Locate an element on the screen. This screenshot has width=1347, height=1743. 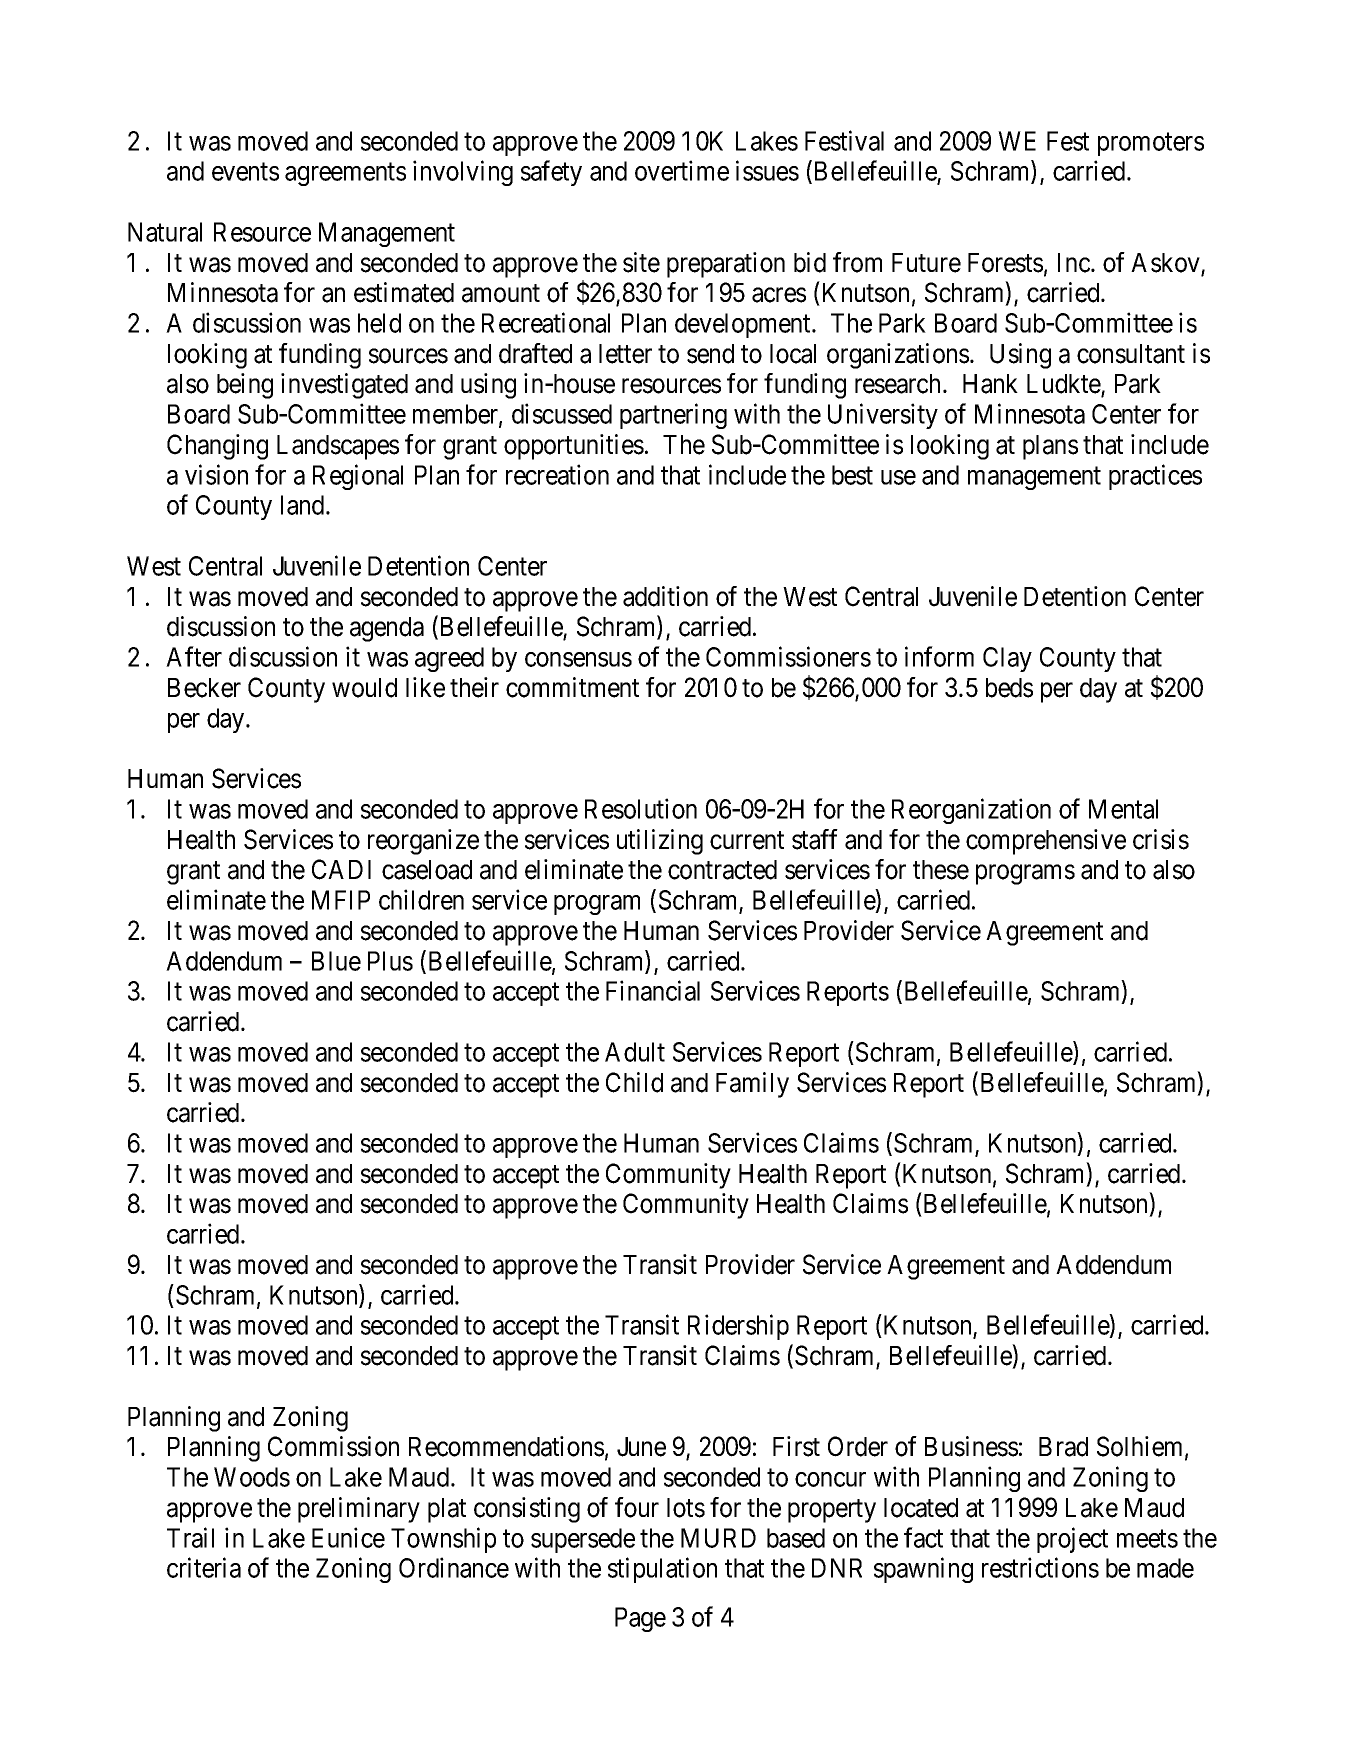
Adult is located at coordinates (635, 1052).
